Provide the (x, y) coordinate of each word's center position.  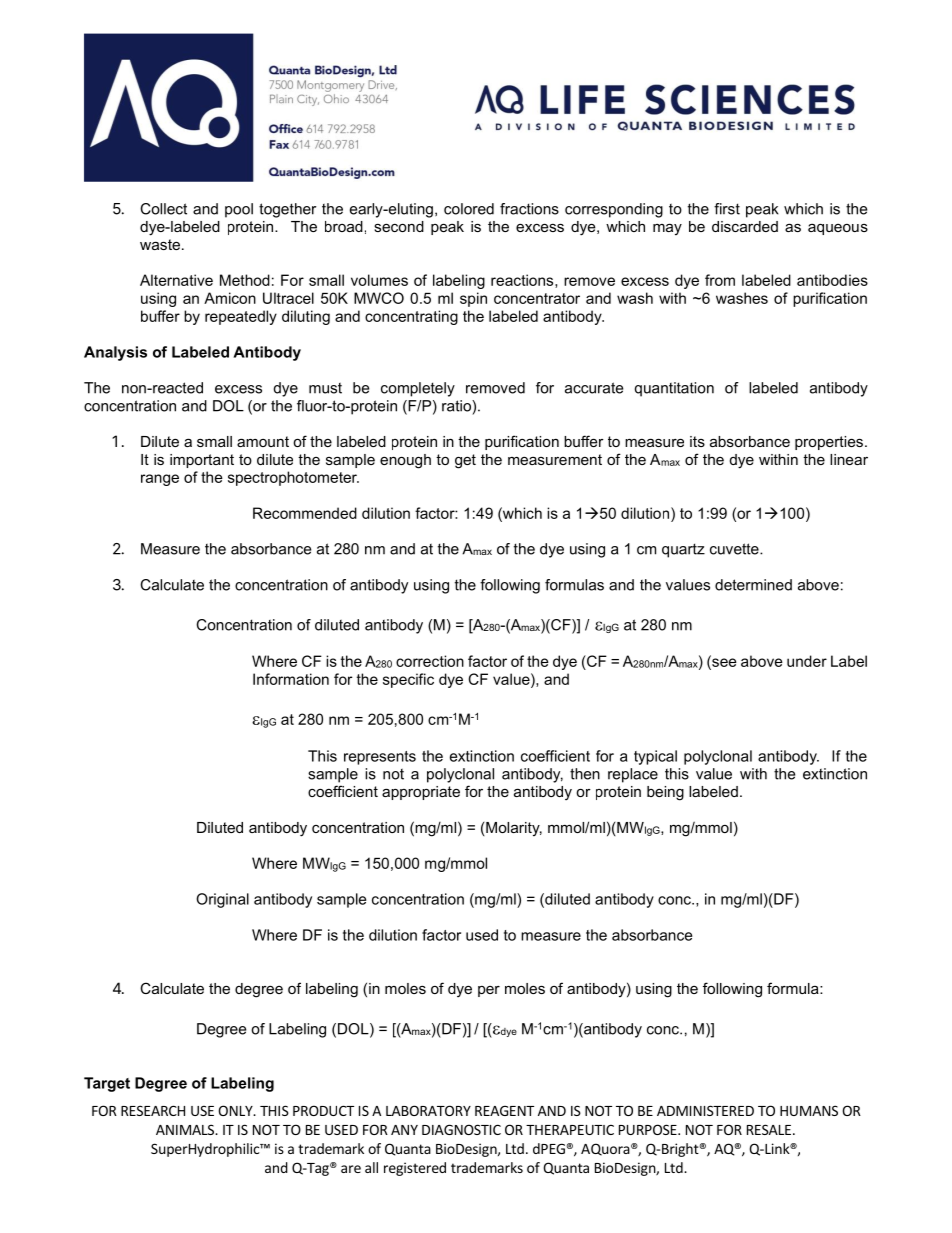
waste (160, 244)
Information (291, 679)
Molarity (513, 829)
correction (430, 661)
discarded (745, 226)
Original (222, 900)
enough (405, 461)
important (202, 461)
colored (469, 209)
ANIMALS (186, 1129)
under (807, 661)
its (697, 441)
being (665, 793)
